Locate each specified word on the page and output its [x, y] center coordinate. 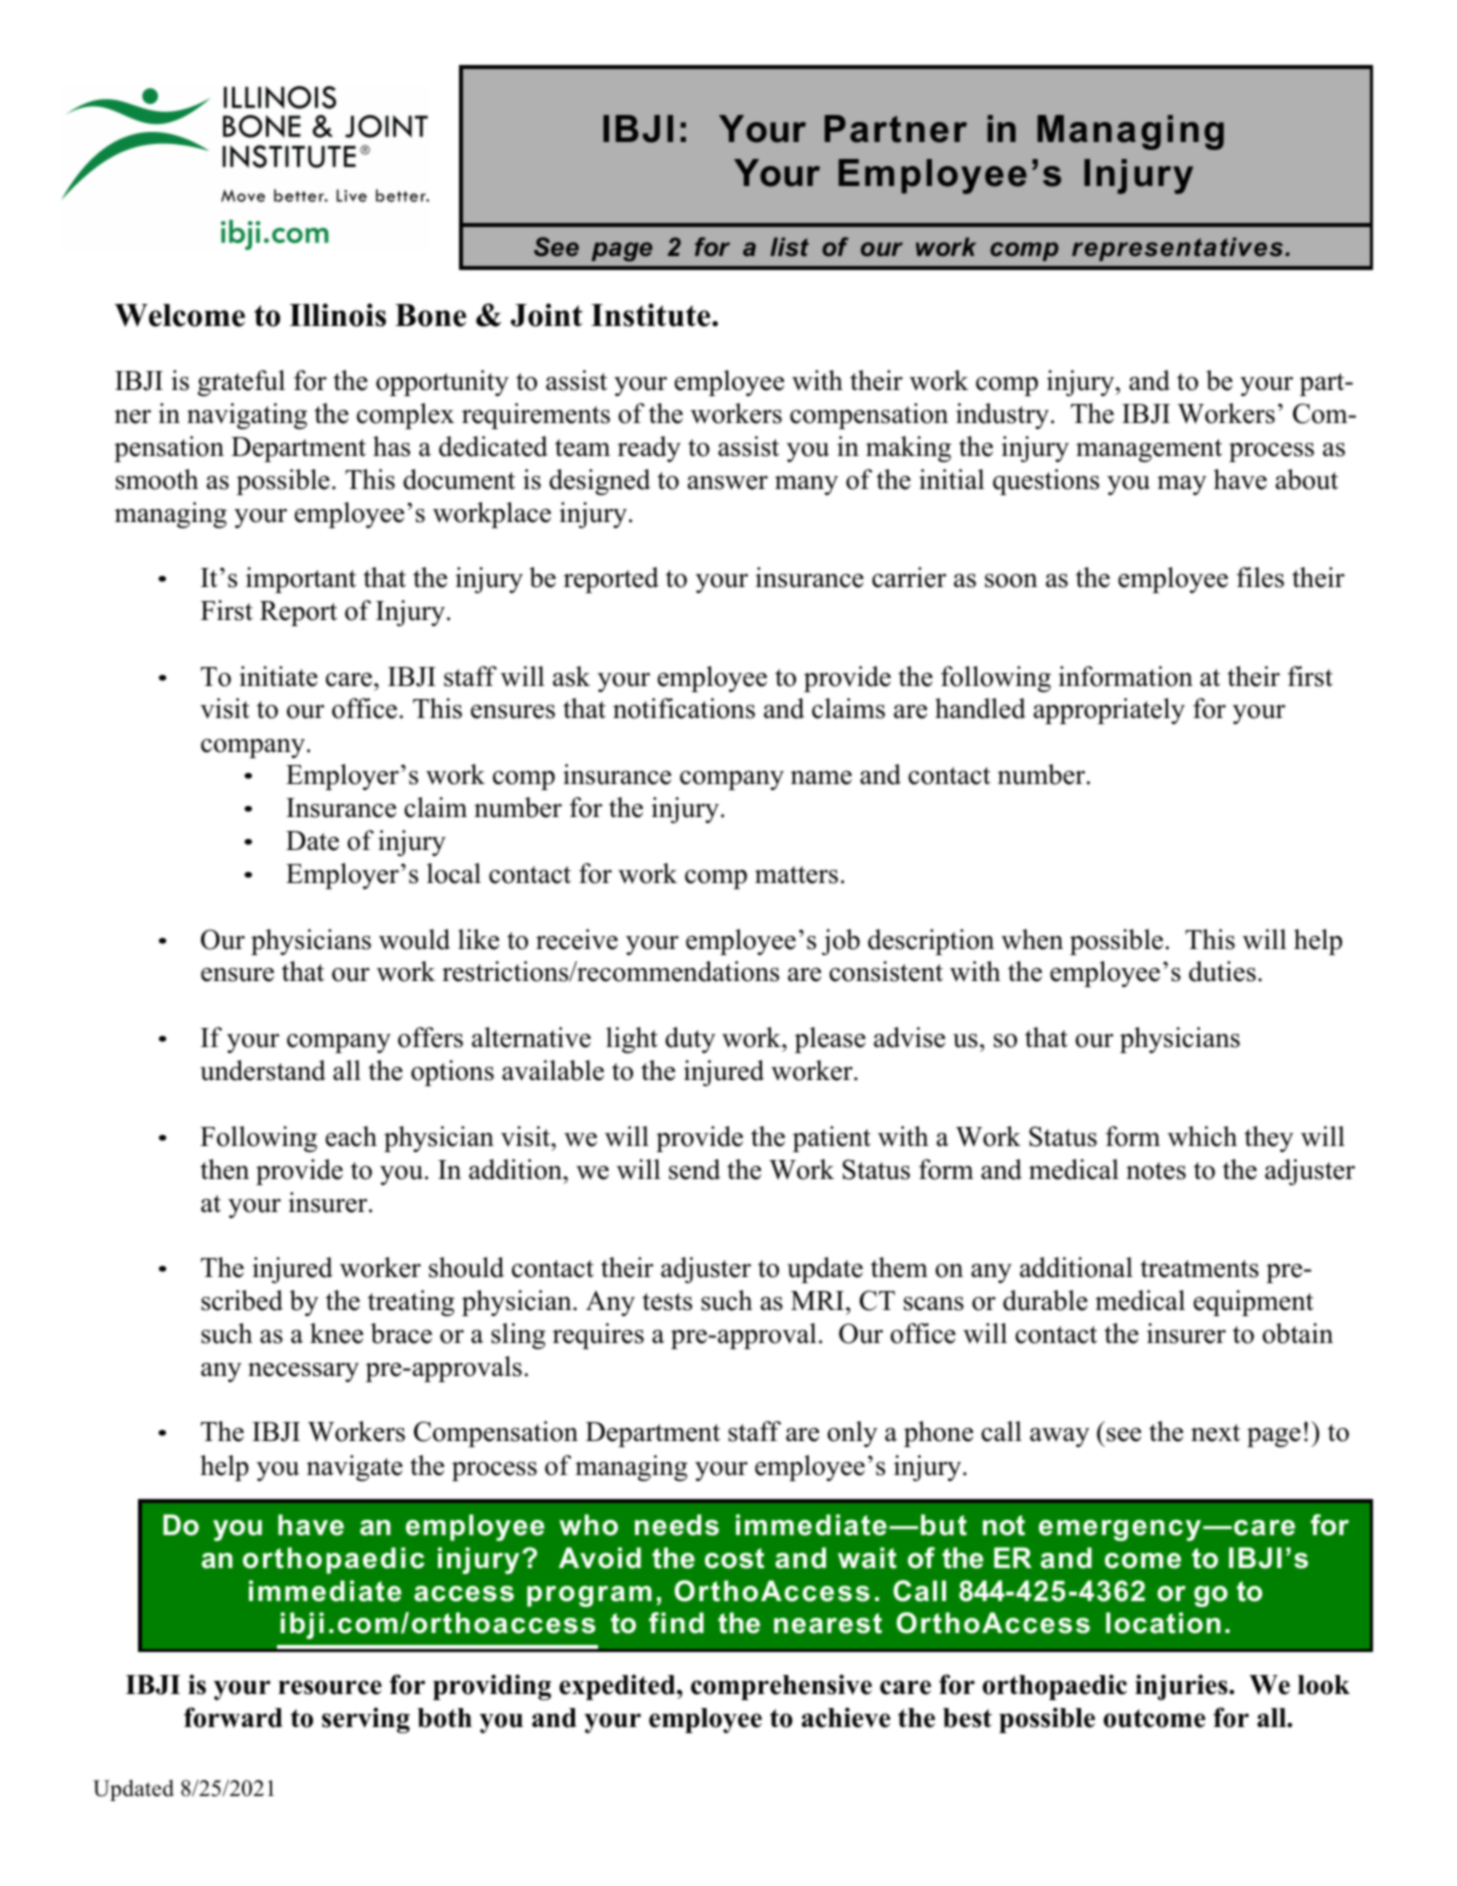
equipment [1253, 1303]
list [789, 247]
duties [1222, 971]
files [1260, 577]
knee [336, 1333]
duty [690, 1040]
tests [667, 1302]
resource [330, 1687]
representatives [1179, 249]
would [414, 939]
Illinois [337, 315]
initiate [278, 676]
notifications [684, 708]
